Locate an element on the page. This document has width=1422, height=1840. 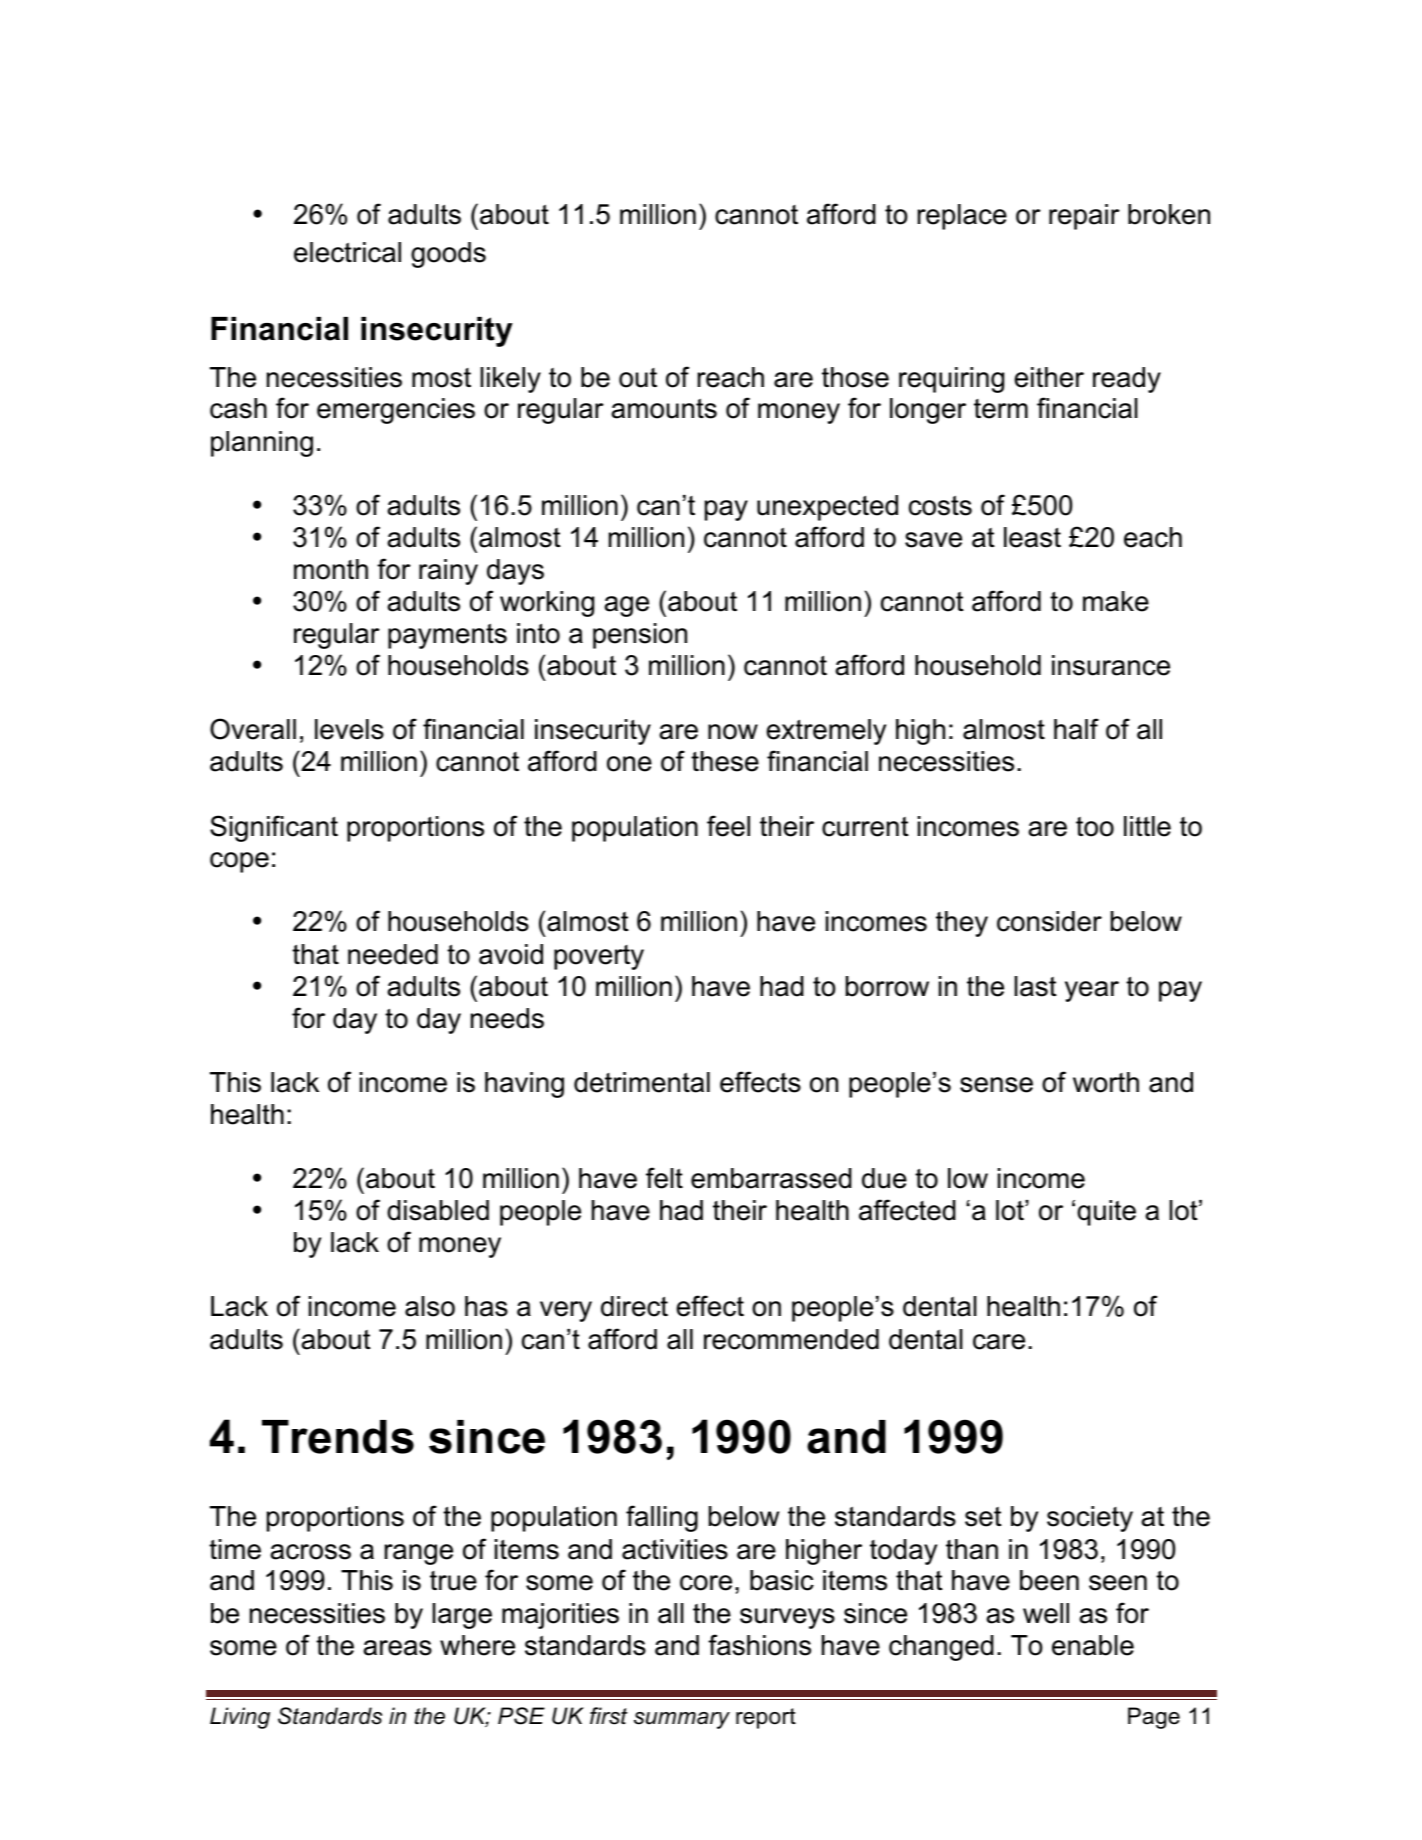
Trends is located at coordinates (338, 1437).
